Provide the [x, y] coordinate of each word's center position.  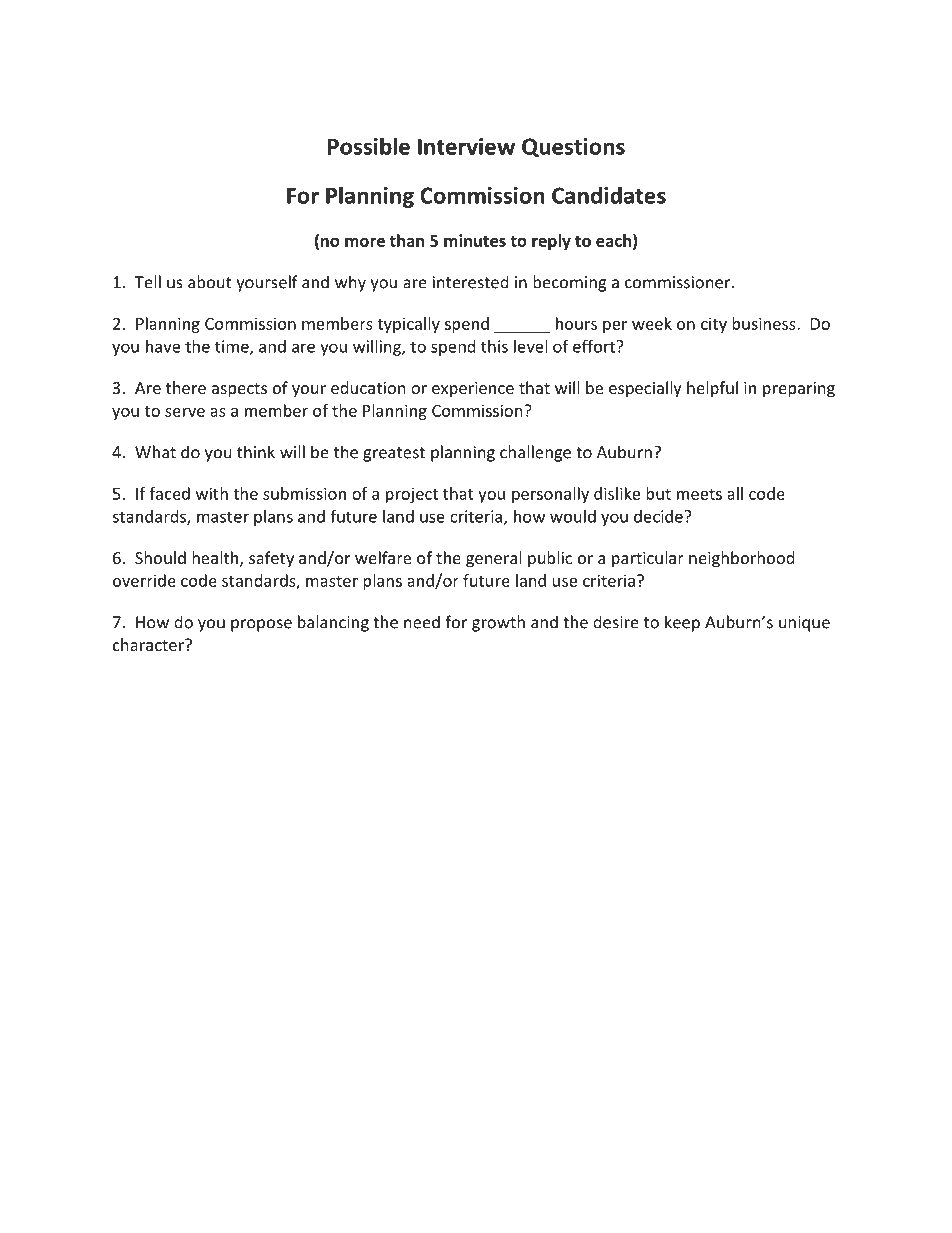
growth [498, 623]
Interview [466, 146]
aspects [239, 390]
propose [261, 625]
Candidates [609, 195]
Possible [369, 146]
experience [473, 390]
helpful [712, 389]
